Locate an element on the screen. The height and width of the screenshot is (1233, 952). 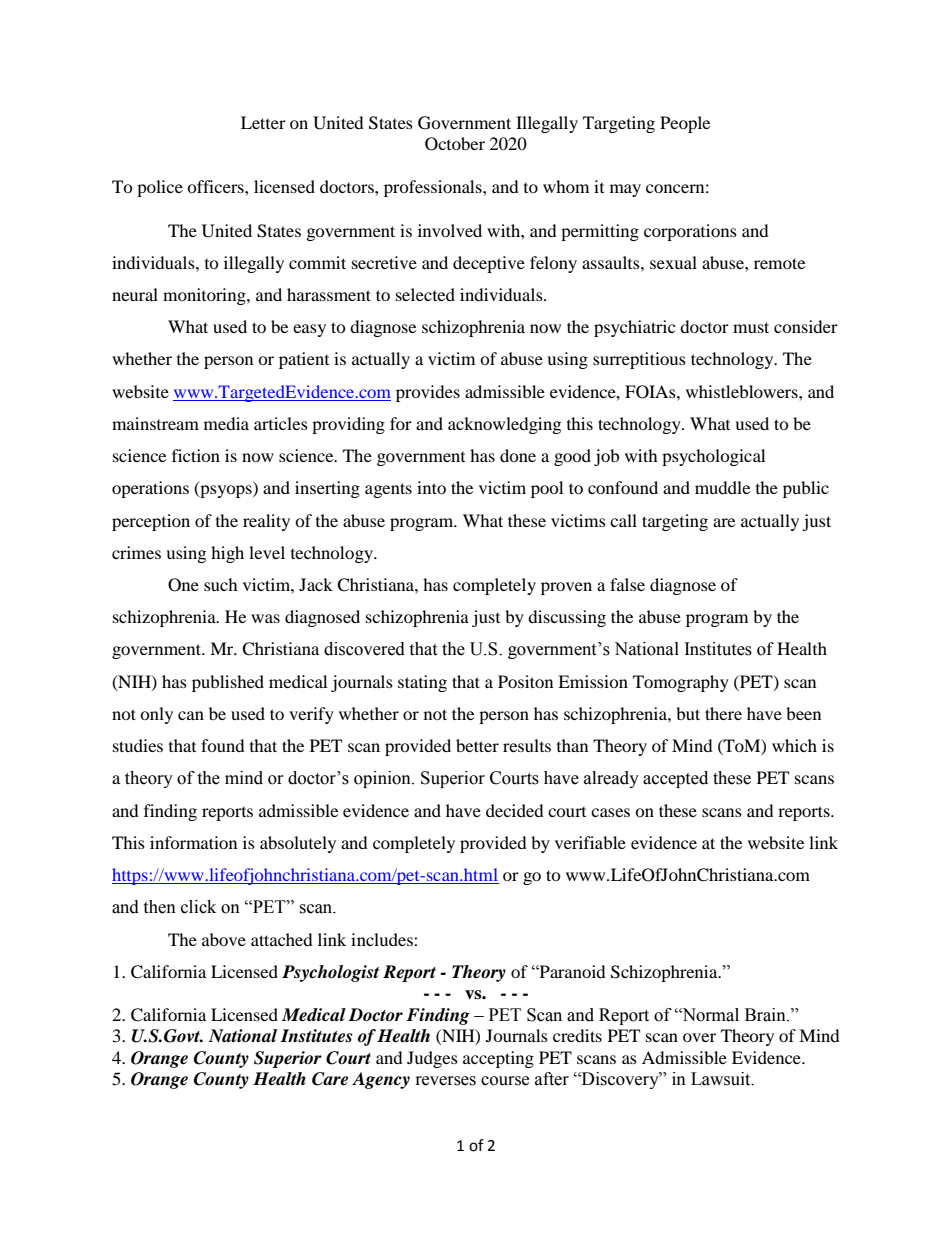
officers is located at coordinates (216, 186).
